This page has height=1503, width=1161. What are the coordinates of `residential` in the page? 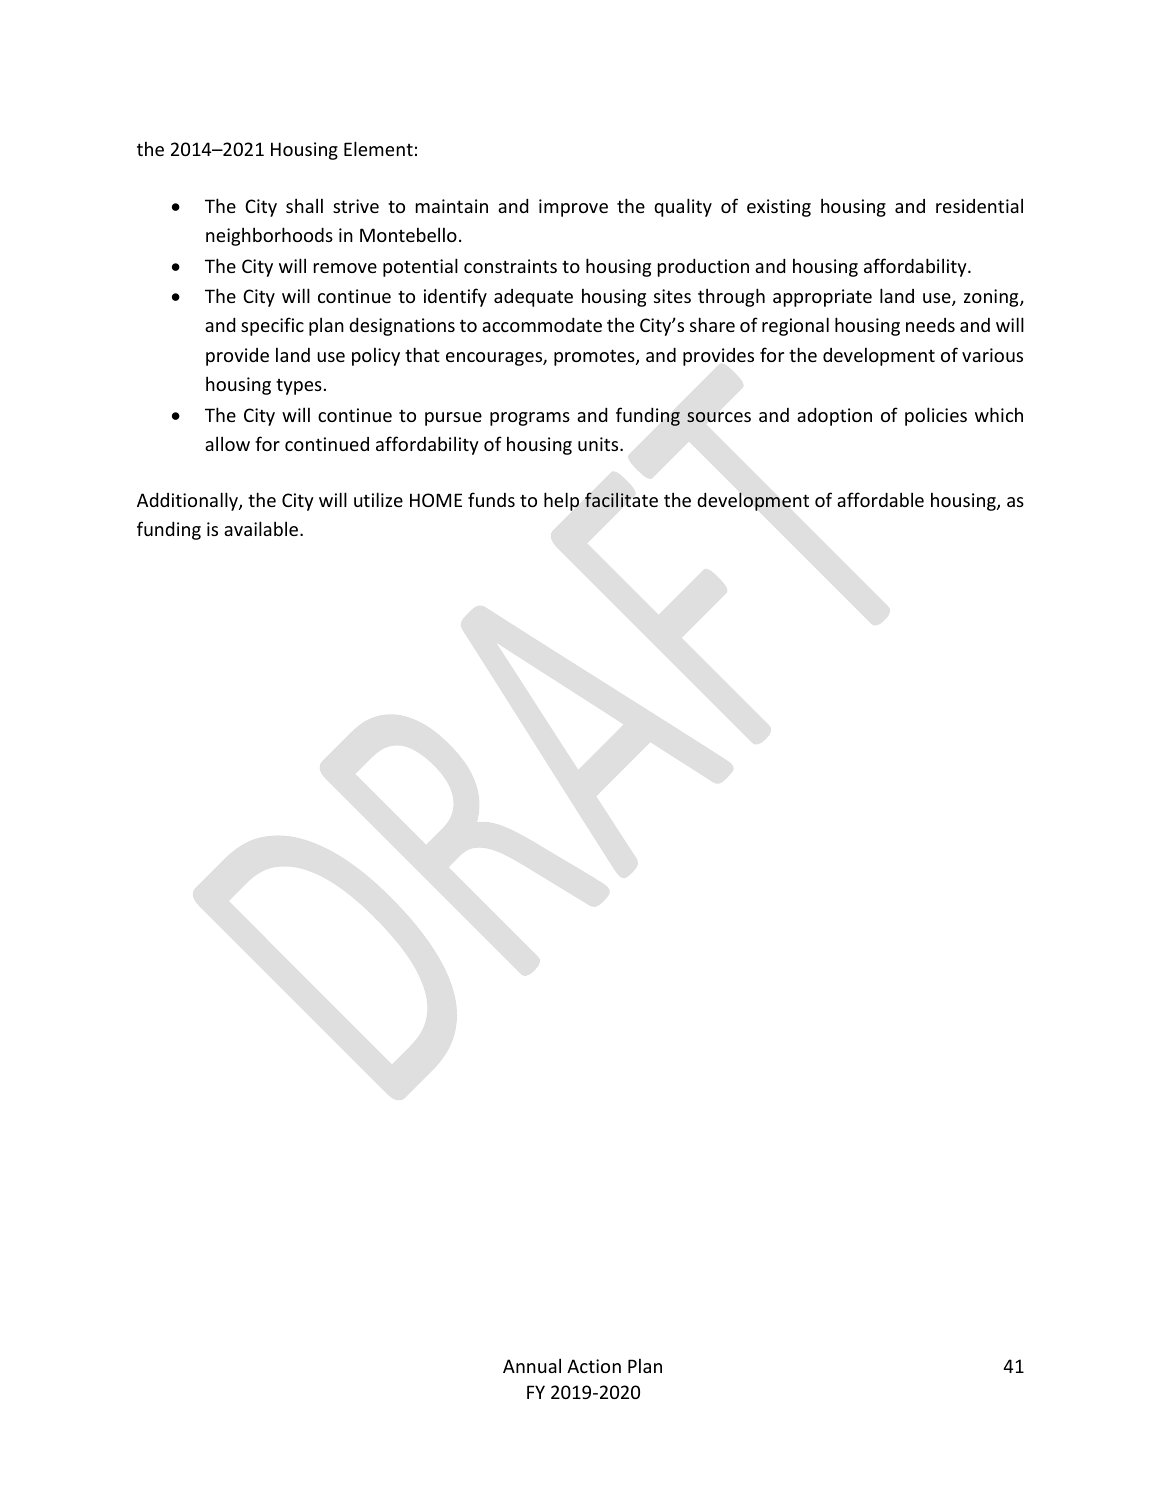 It's located at (979, 205).
